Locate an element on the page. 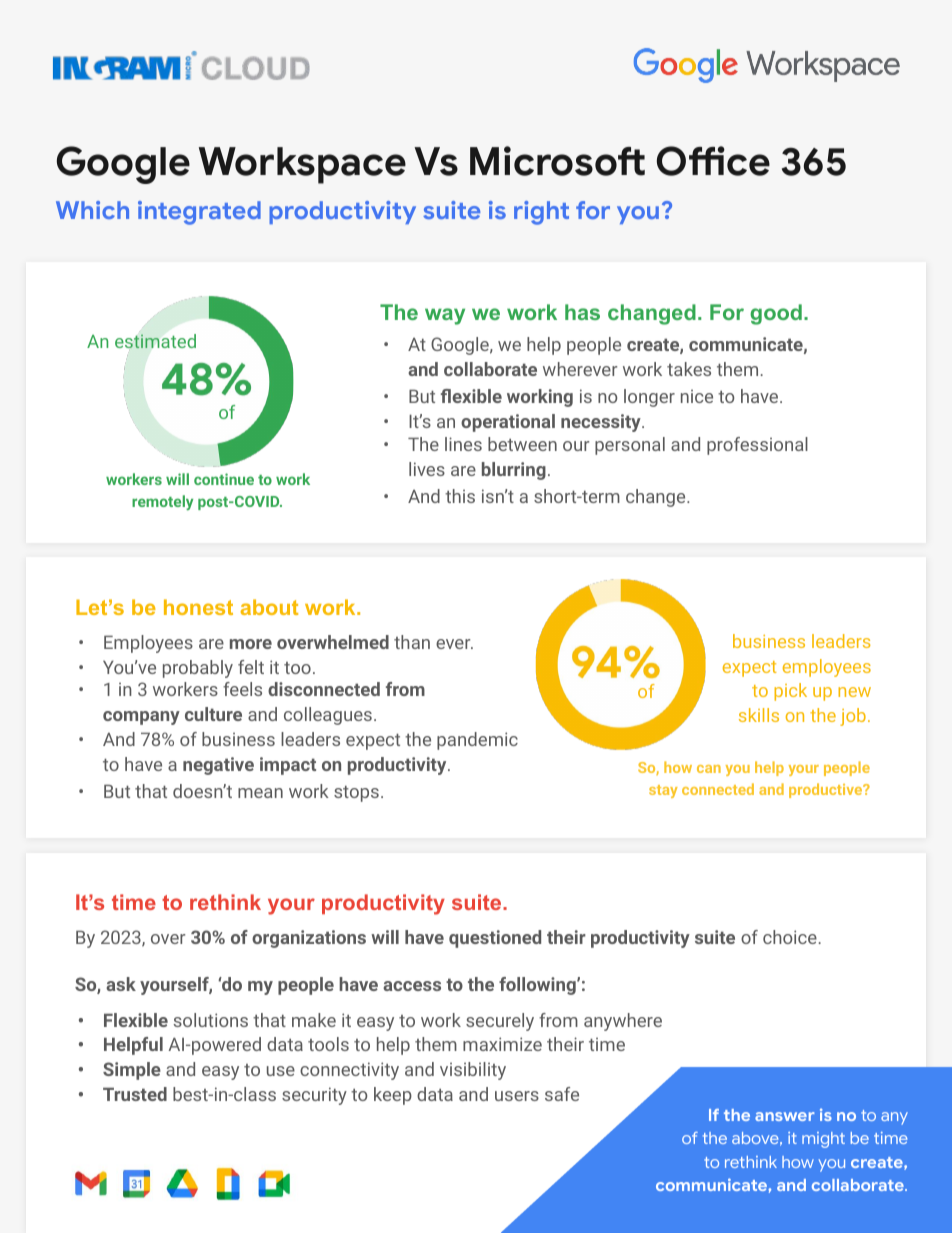  honest is located at coordinates (198, 607).
